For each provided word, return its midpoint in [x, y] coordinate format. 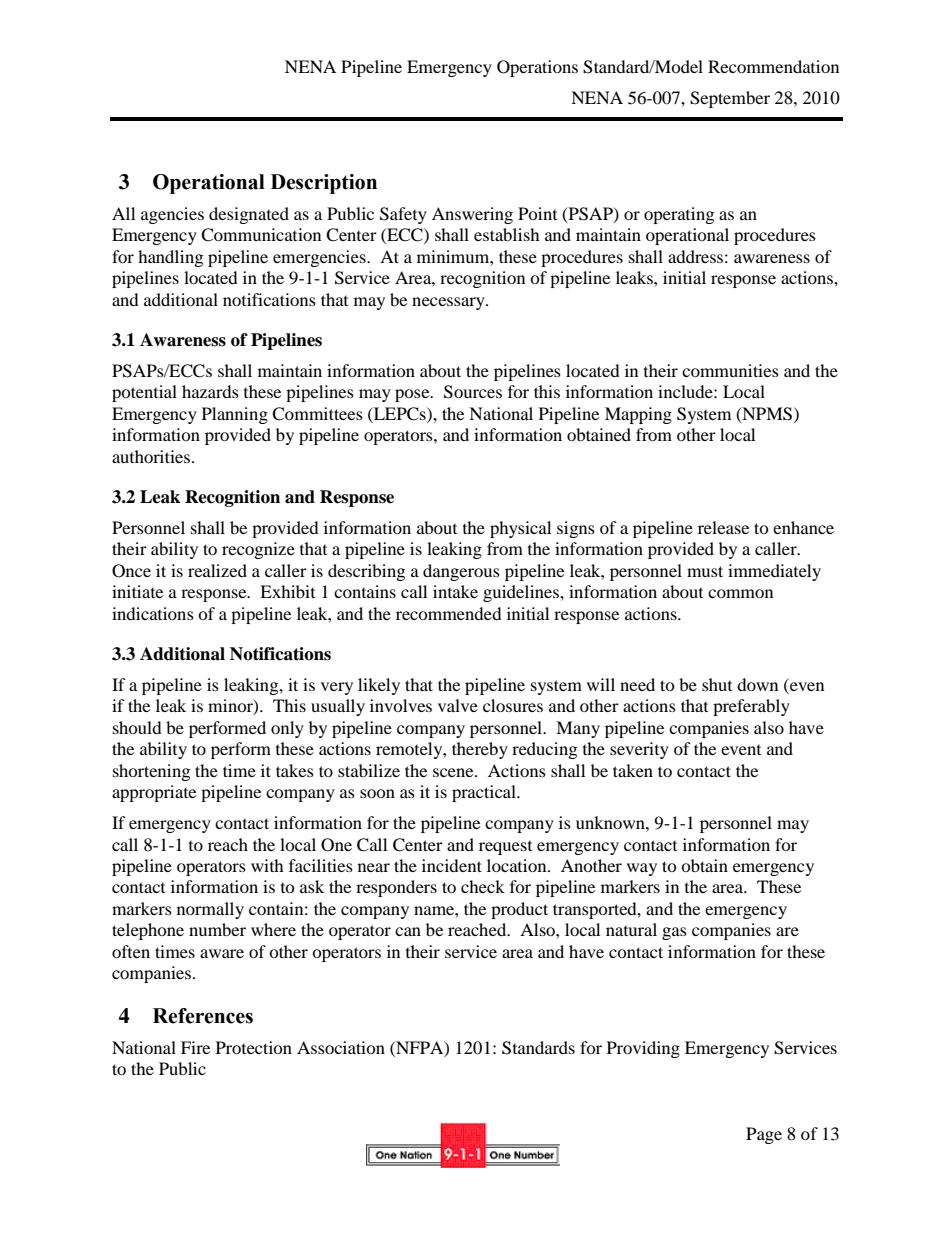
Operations [537, 68]
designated [249, 215]
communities [730, 370]
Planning [235, 415]
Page [764, 1135]
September [730, 99]
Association [341, 1047]
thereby [480, 750]
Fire [195, 1047]
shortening [151, 772]
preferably [751, 707]
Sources [473, 392]
